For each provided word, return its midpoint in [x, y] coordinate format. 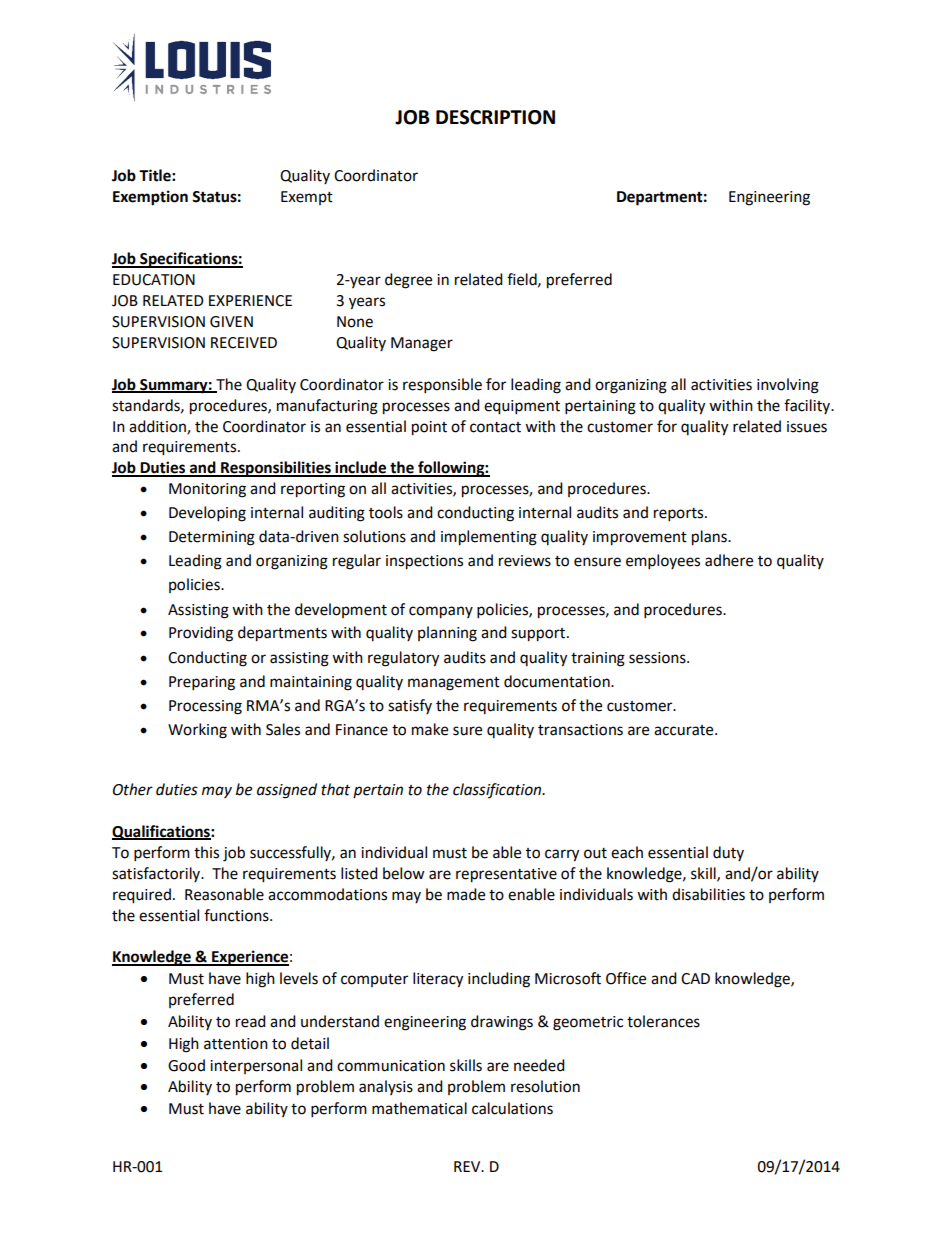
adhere [729, 560]
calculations [512, 1108]
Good [186, 1065]
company [441, 612]
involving [788, 386]
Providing [201, 634]
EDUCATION [154, 280]
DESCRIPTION [495, 117]
